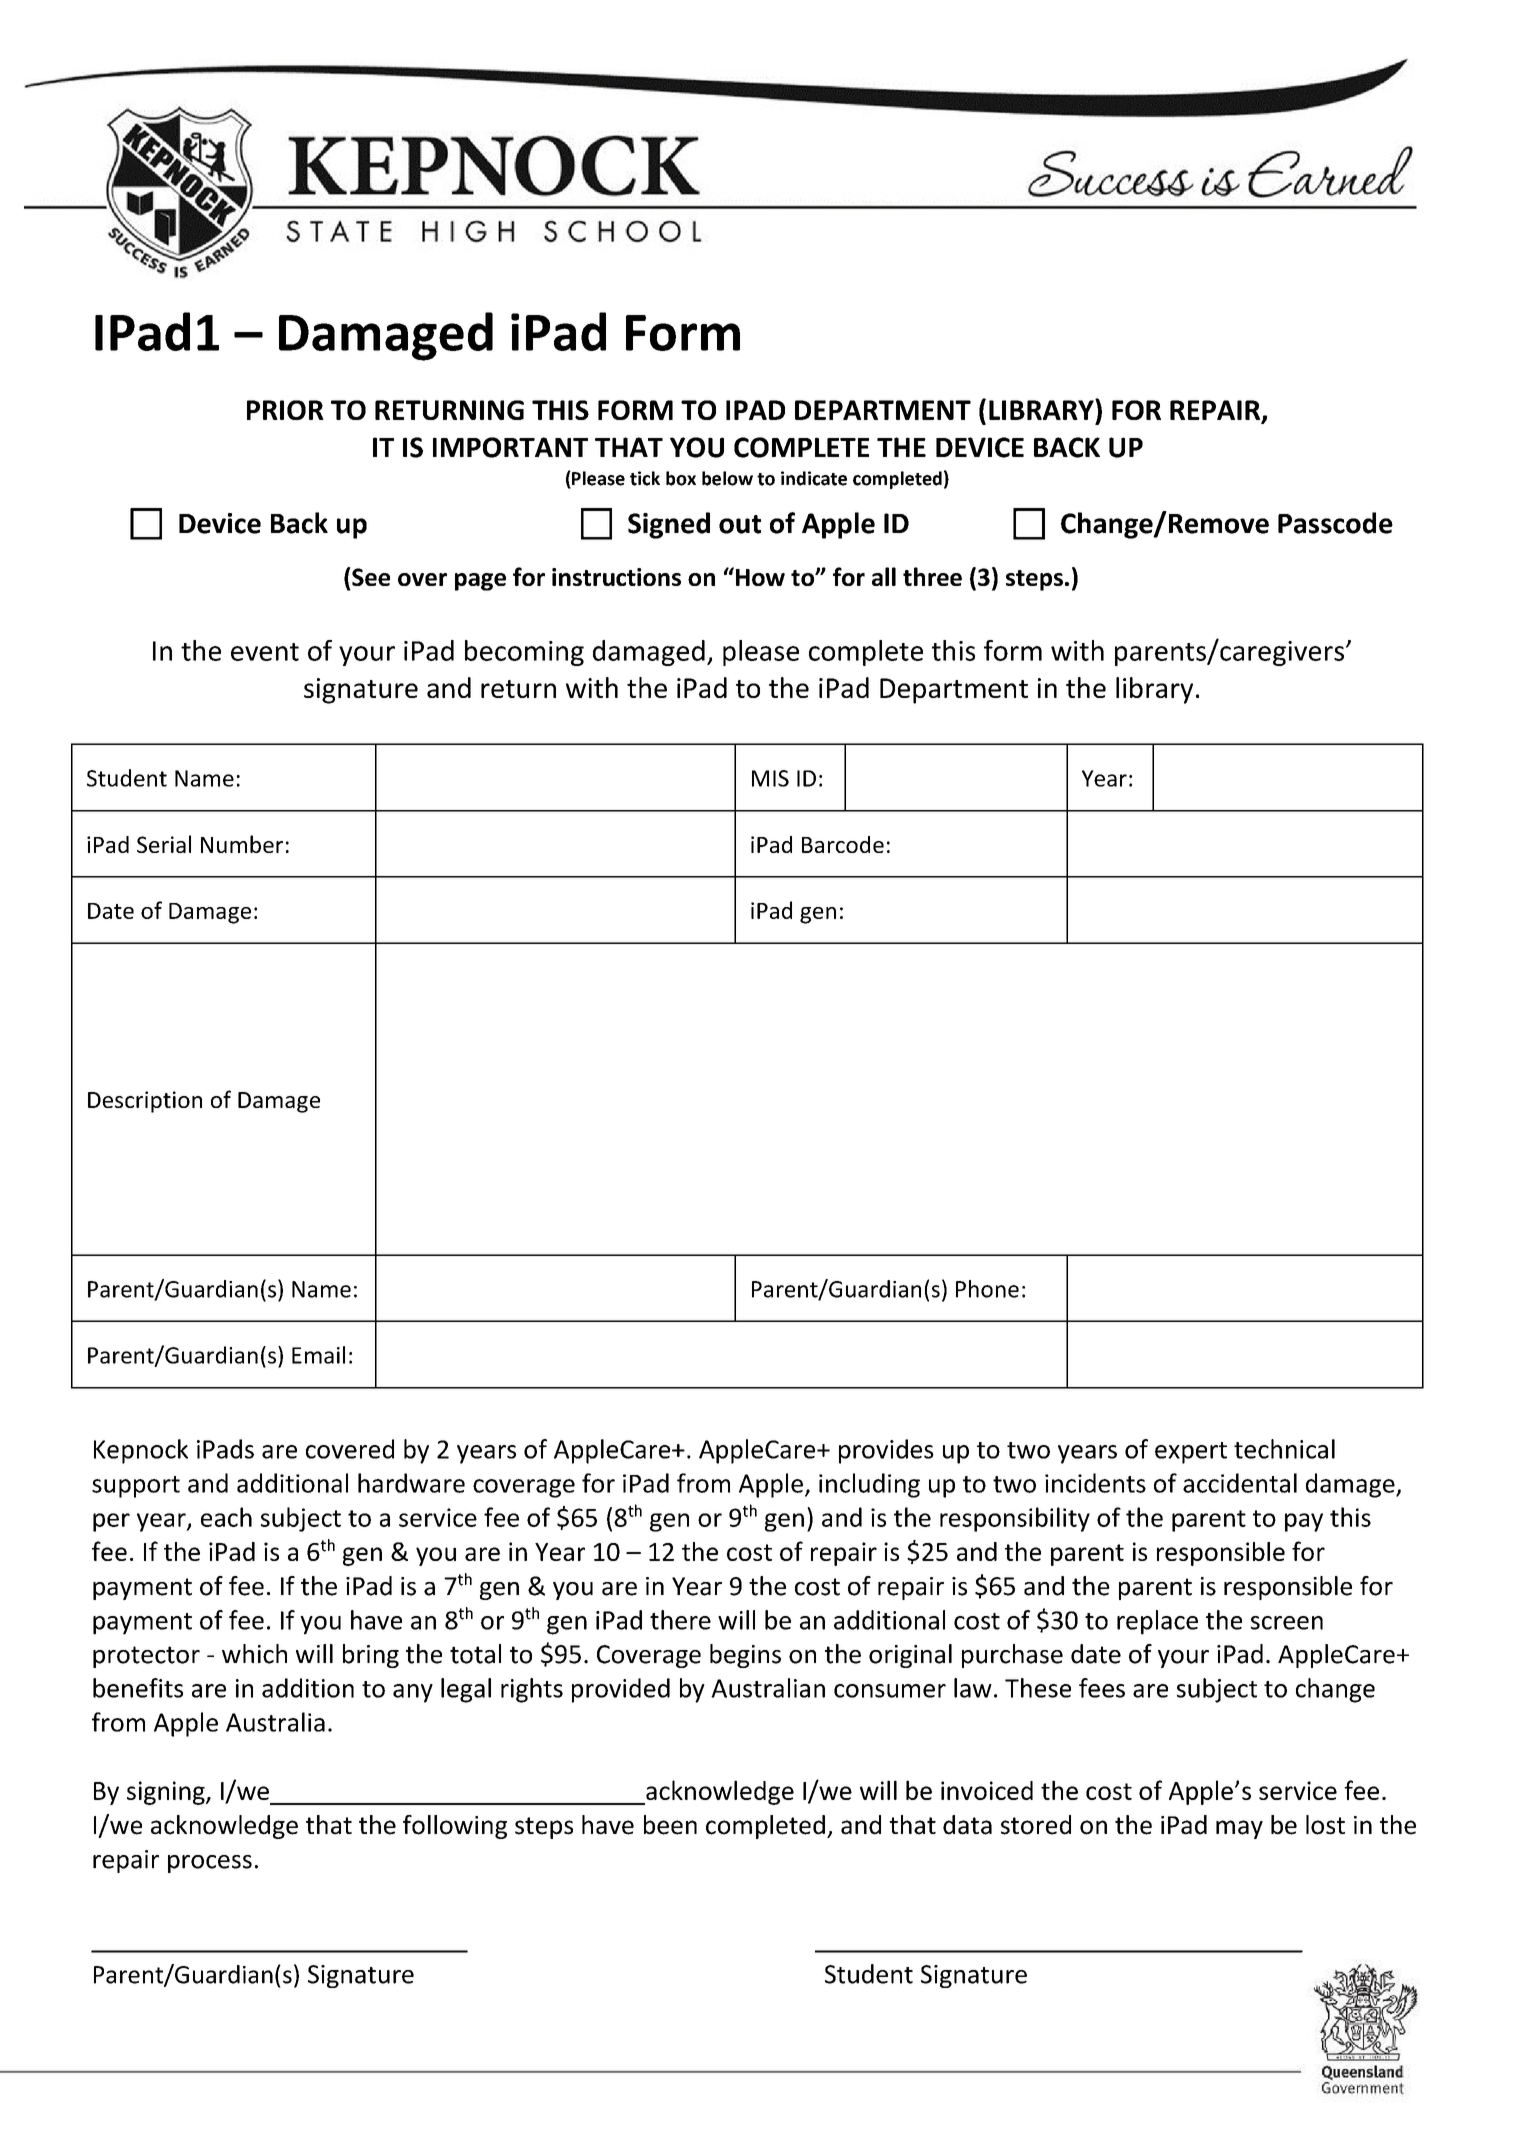  What do you see at coordinates (1191, 1453) in the document?
I see `expert` at bounding box center [1191, 1453].
